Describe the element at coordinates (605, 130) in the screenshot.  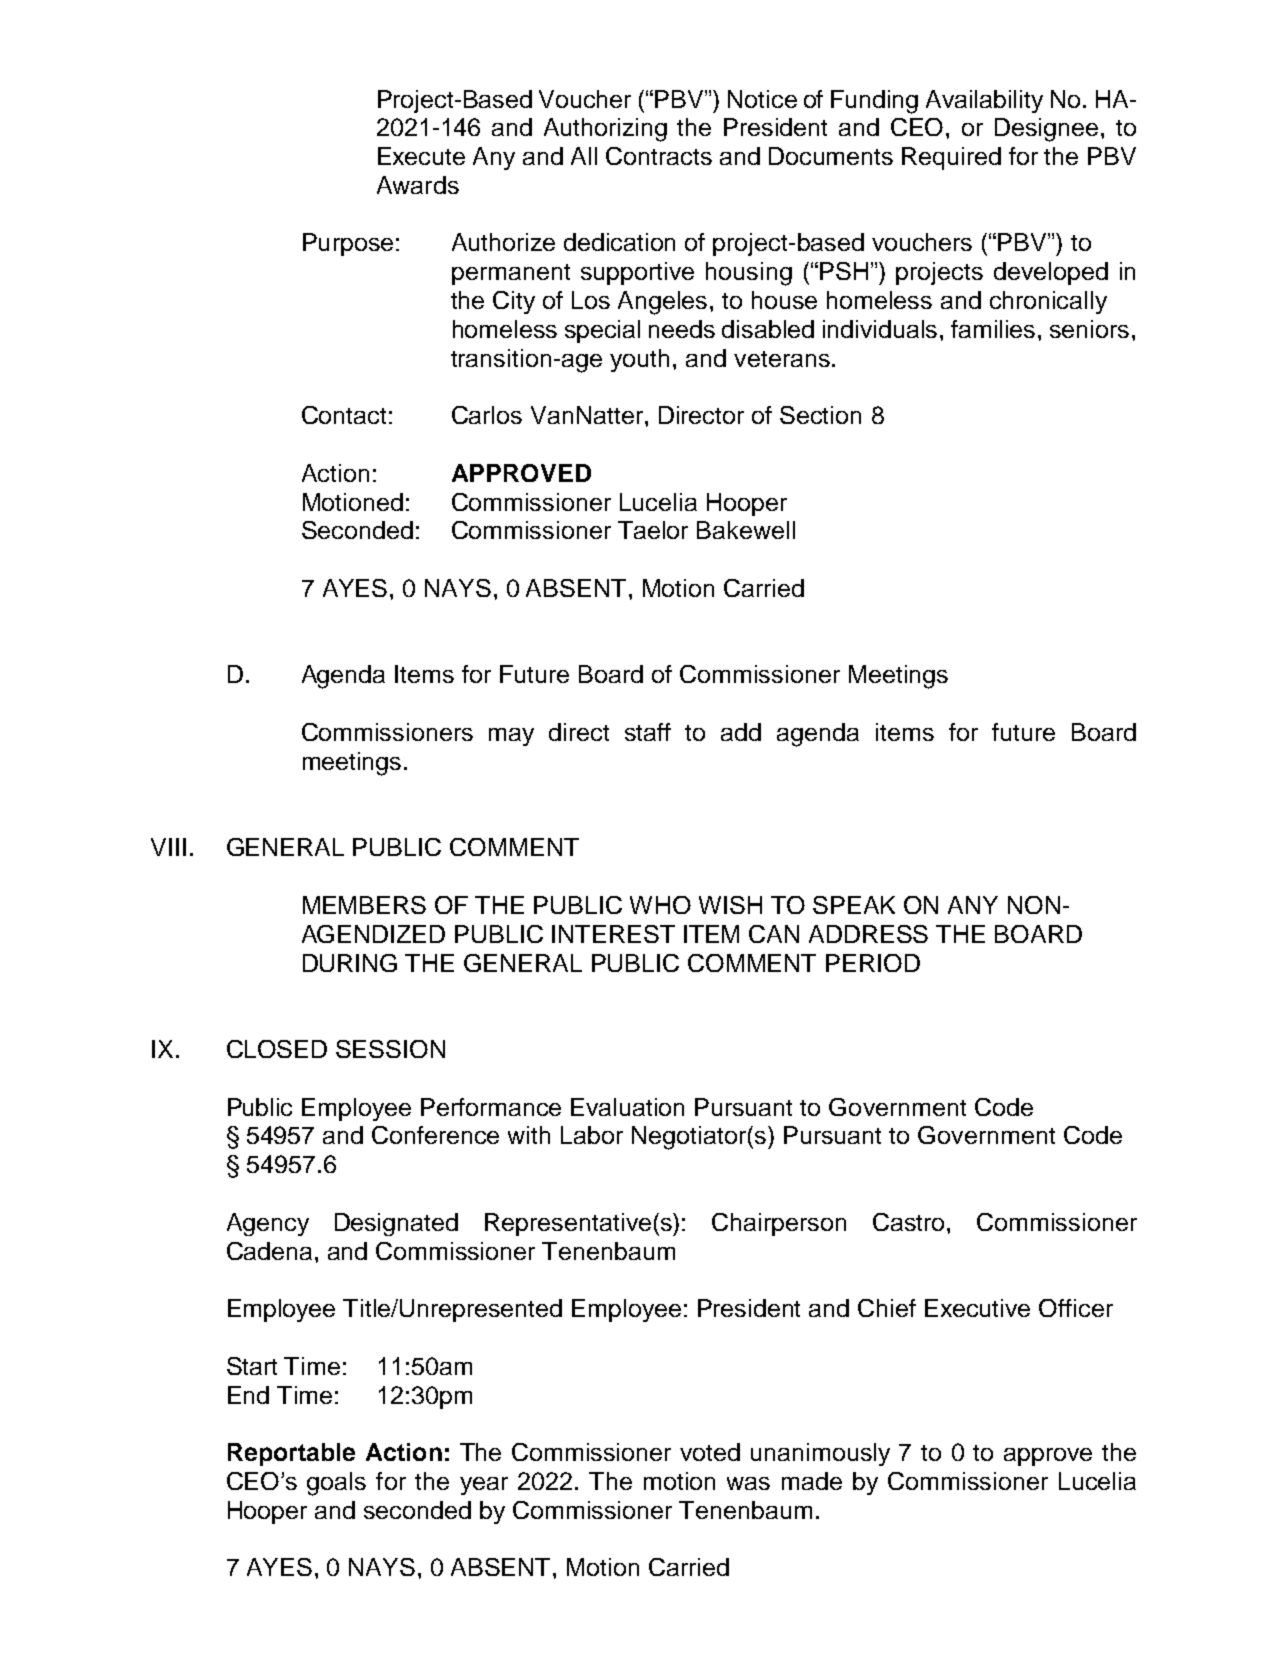
I see `Authorizing` at that location.
